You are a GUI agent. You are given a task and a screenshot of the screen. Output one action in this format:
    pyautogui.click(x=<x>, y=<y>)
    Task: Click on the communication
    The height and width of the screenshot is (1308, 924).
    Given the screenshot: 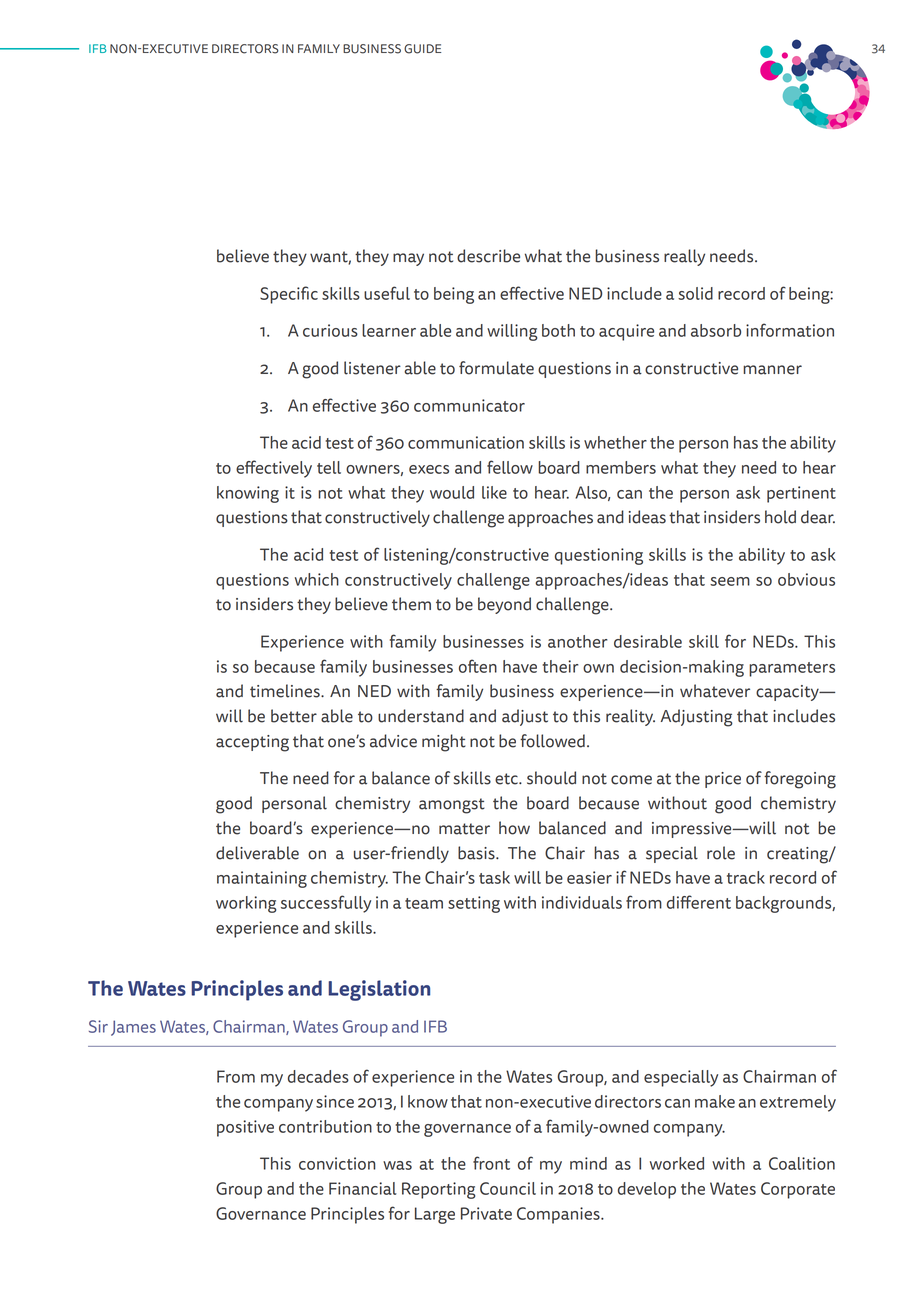 What is the action you would take?
    pyautogui.click(x=466, y=442)
